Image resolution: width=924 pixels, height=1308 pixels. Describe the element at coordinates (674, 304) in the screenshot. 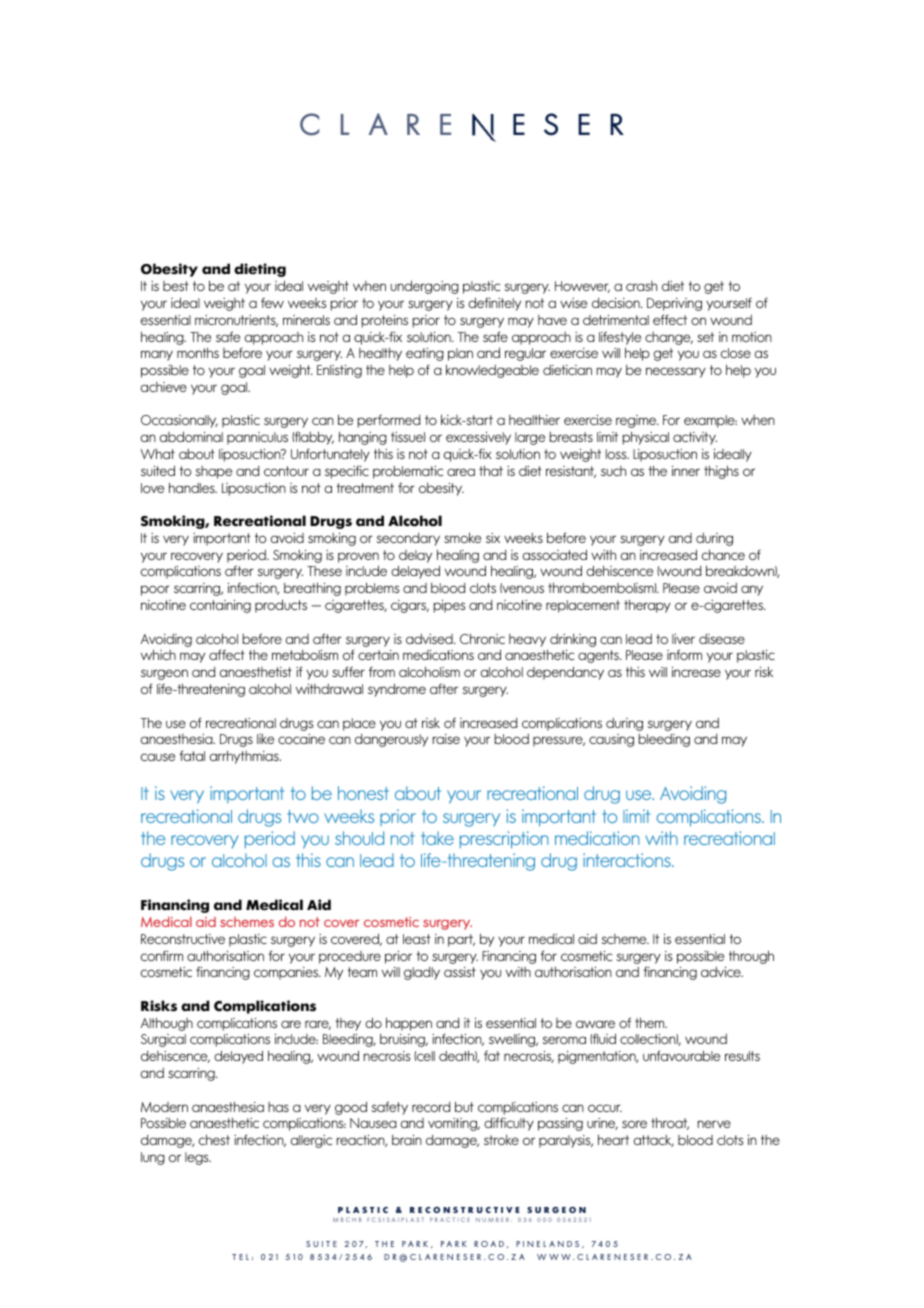

I see `Depriving` at that location.
